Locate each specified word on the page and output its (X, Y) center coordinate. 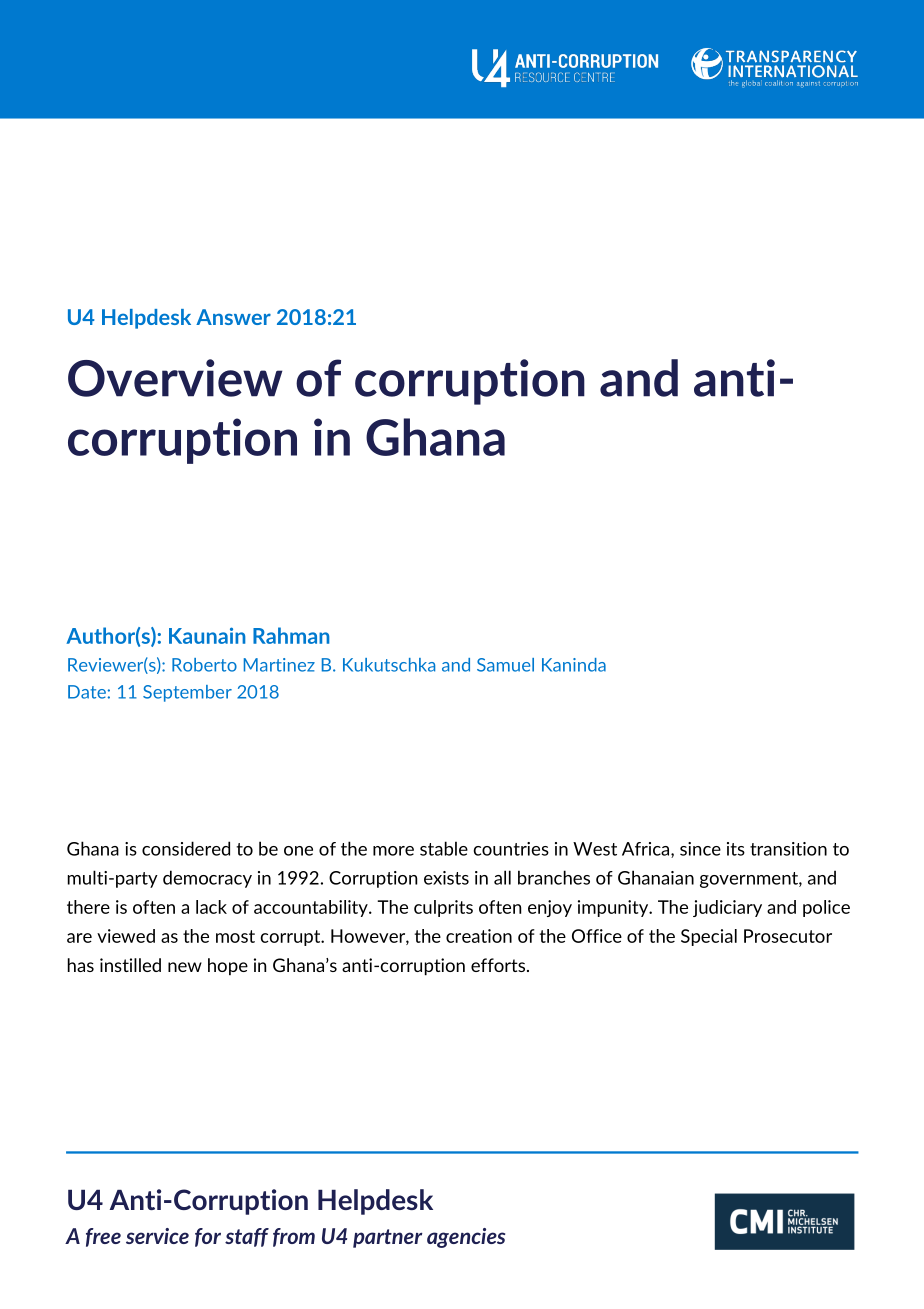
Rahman (291, 635)
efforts (499, 965)
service (157, 1236)
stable (444, 848)
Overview (175, 378)
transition (788, 849)
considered (186, 848)
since (700, 849)
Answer (233, 317)
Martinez (279, 665)
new (185, 967)
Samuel (505, 665)
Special (709, 937)
